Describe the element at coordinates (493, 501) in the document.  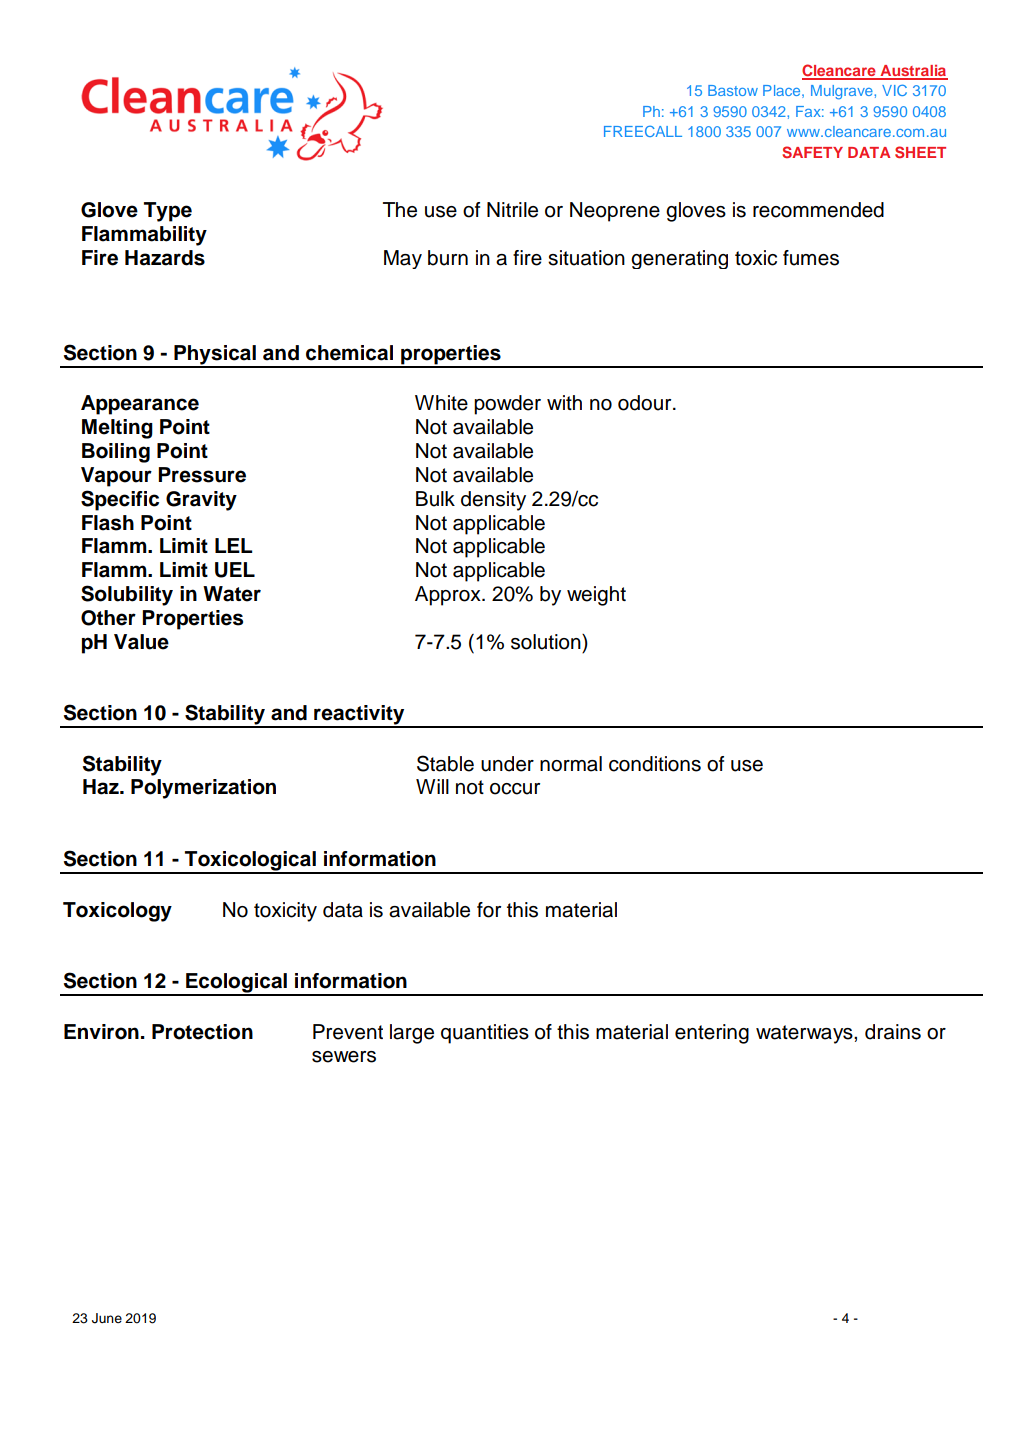
I see `density` at that location.
